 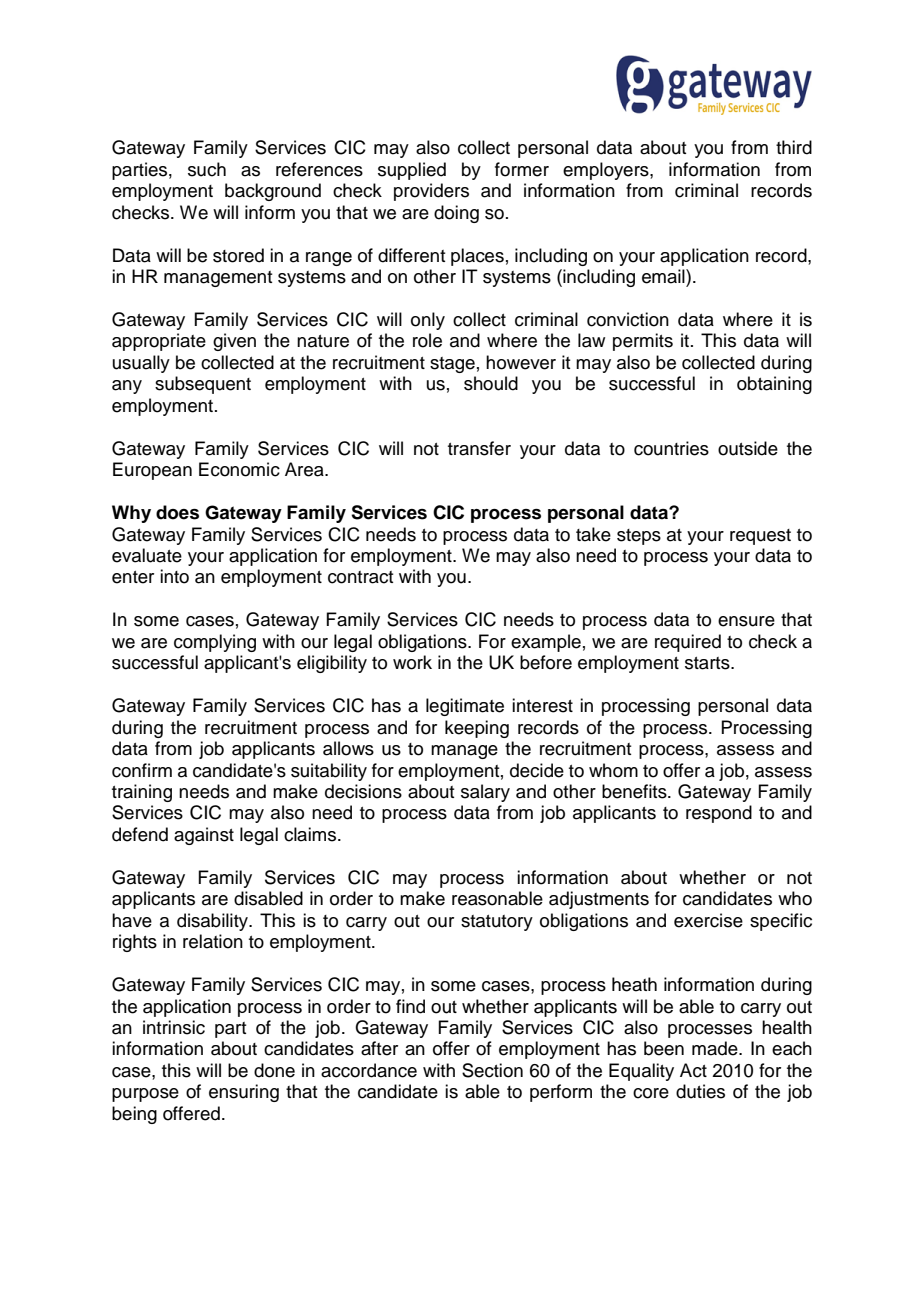 I want to click on such, so click(x=207, y=169).
